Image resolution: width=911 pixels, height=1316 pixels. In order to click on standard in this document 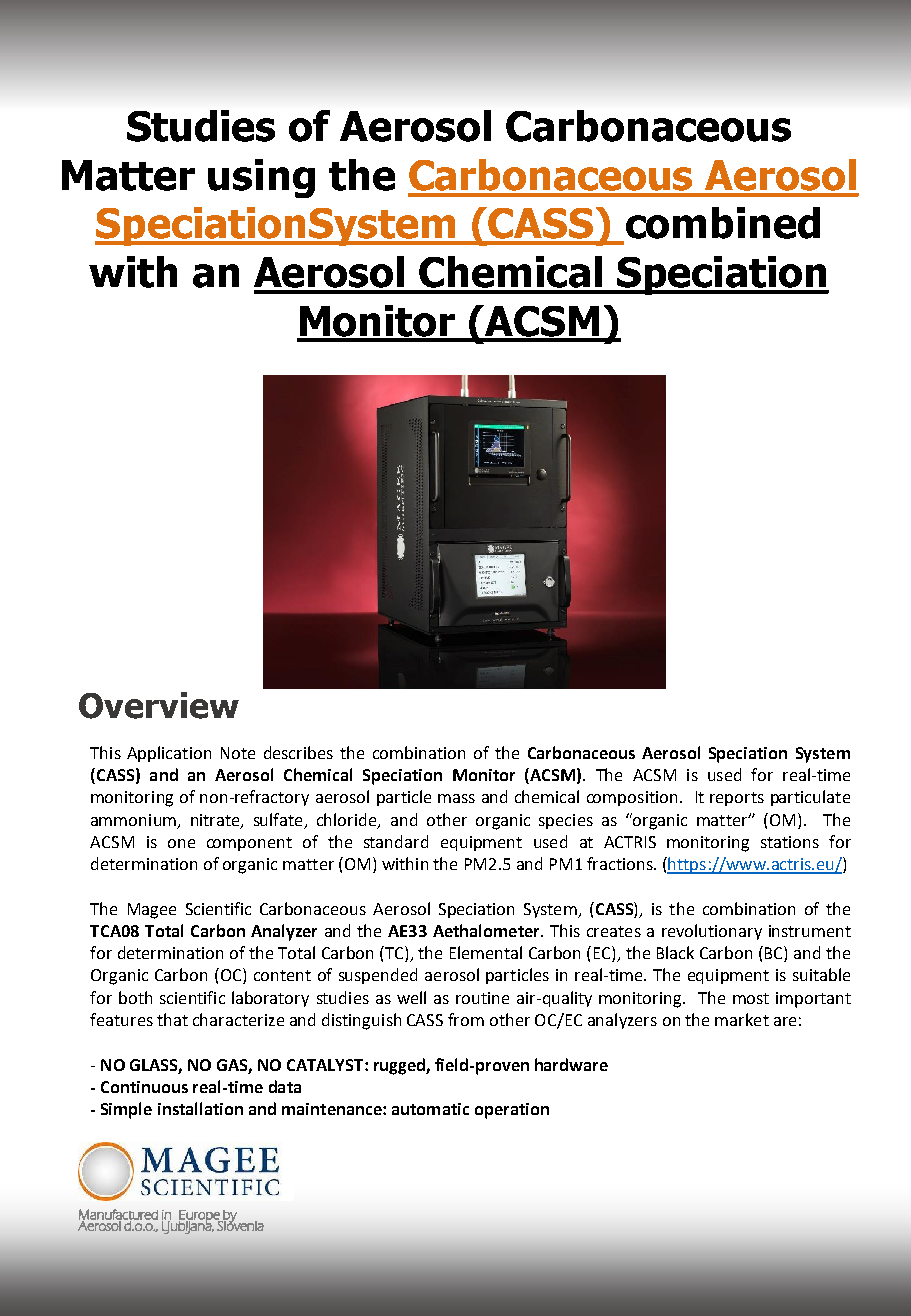, I will do `click(396, 841)`.
